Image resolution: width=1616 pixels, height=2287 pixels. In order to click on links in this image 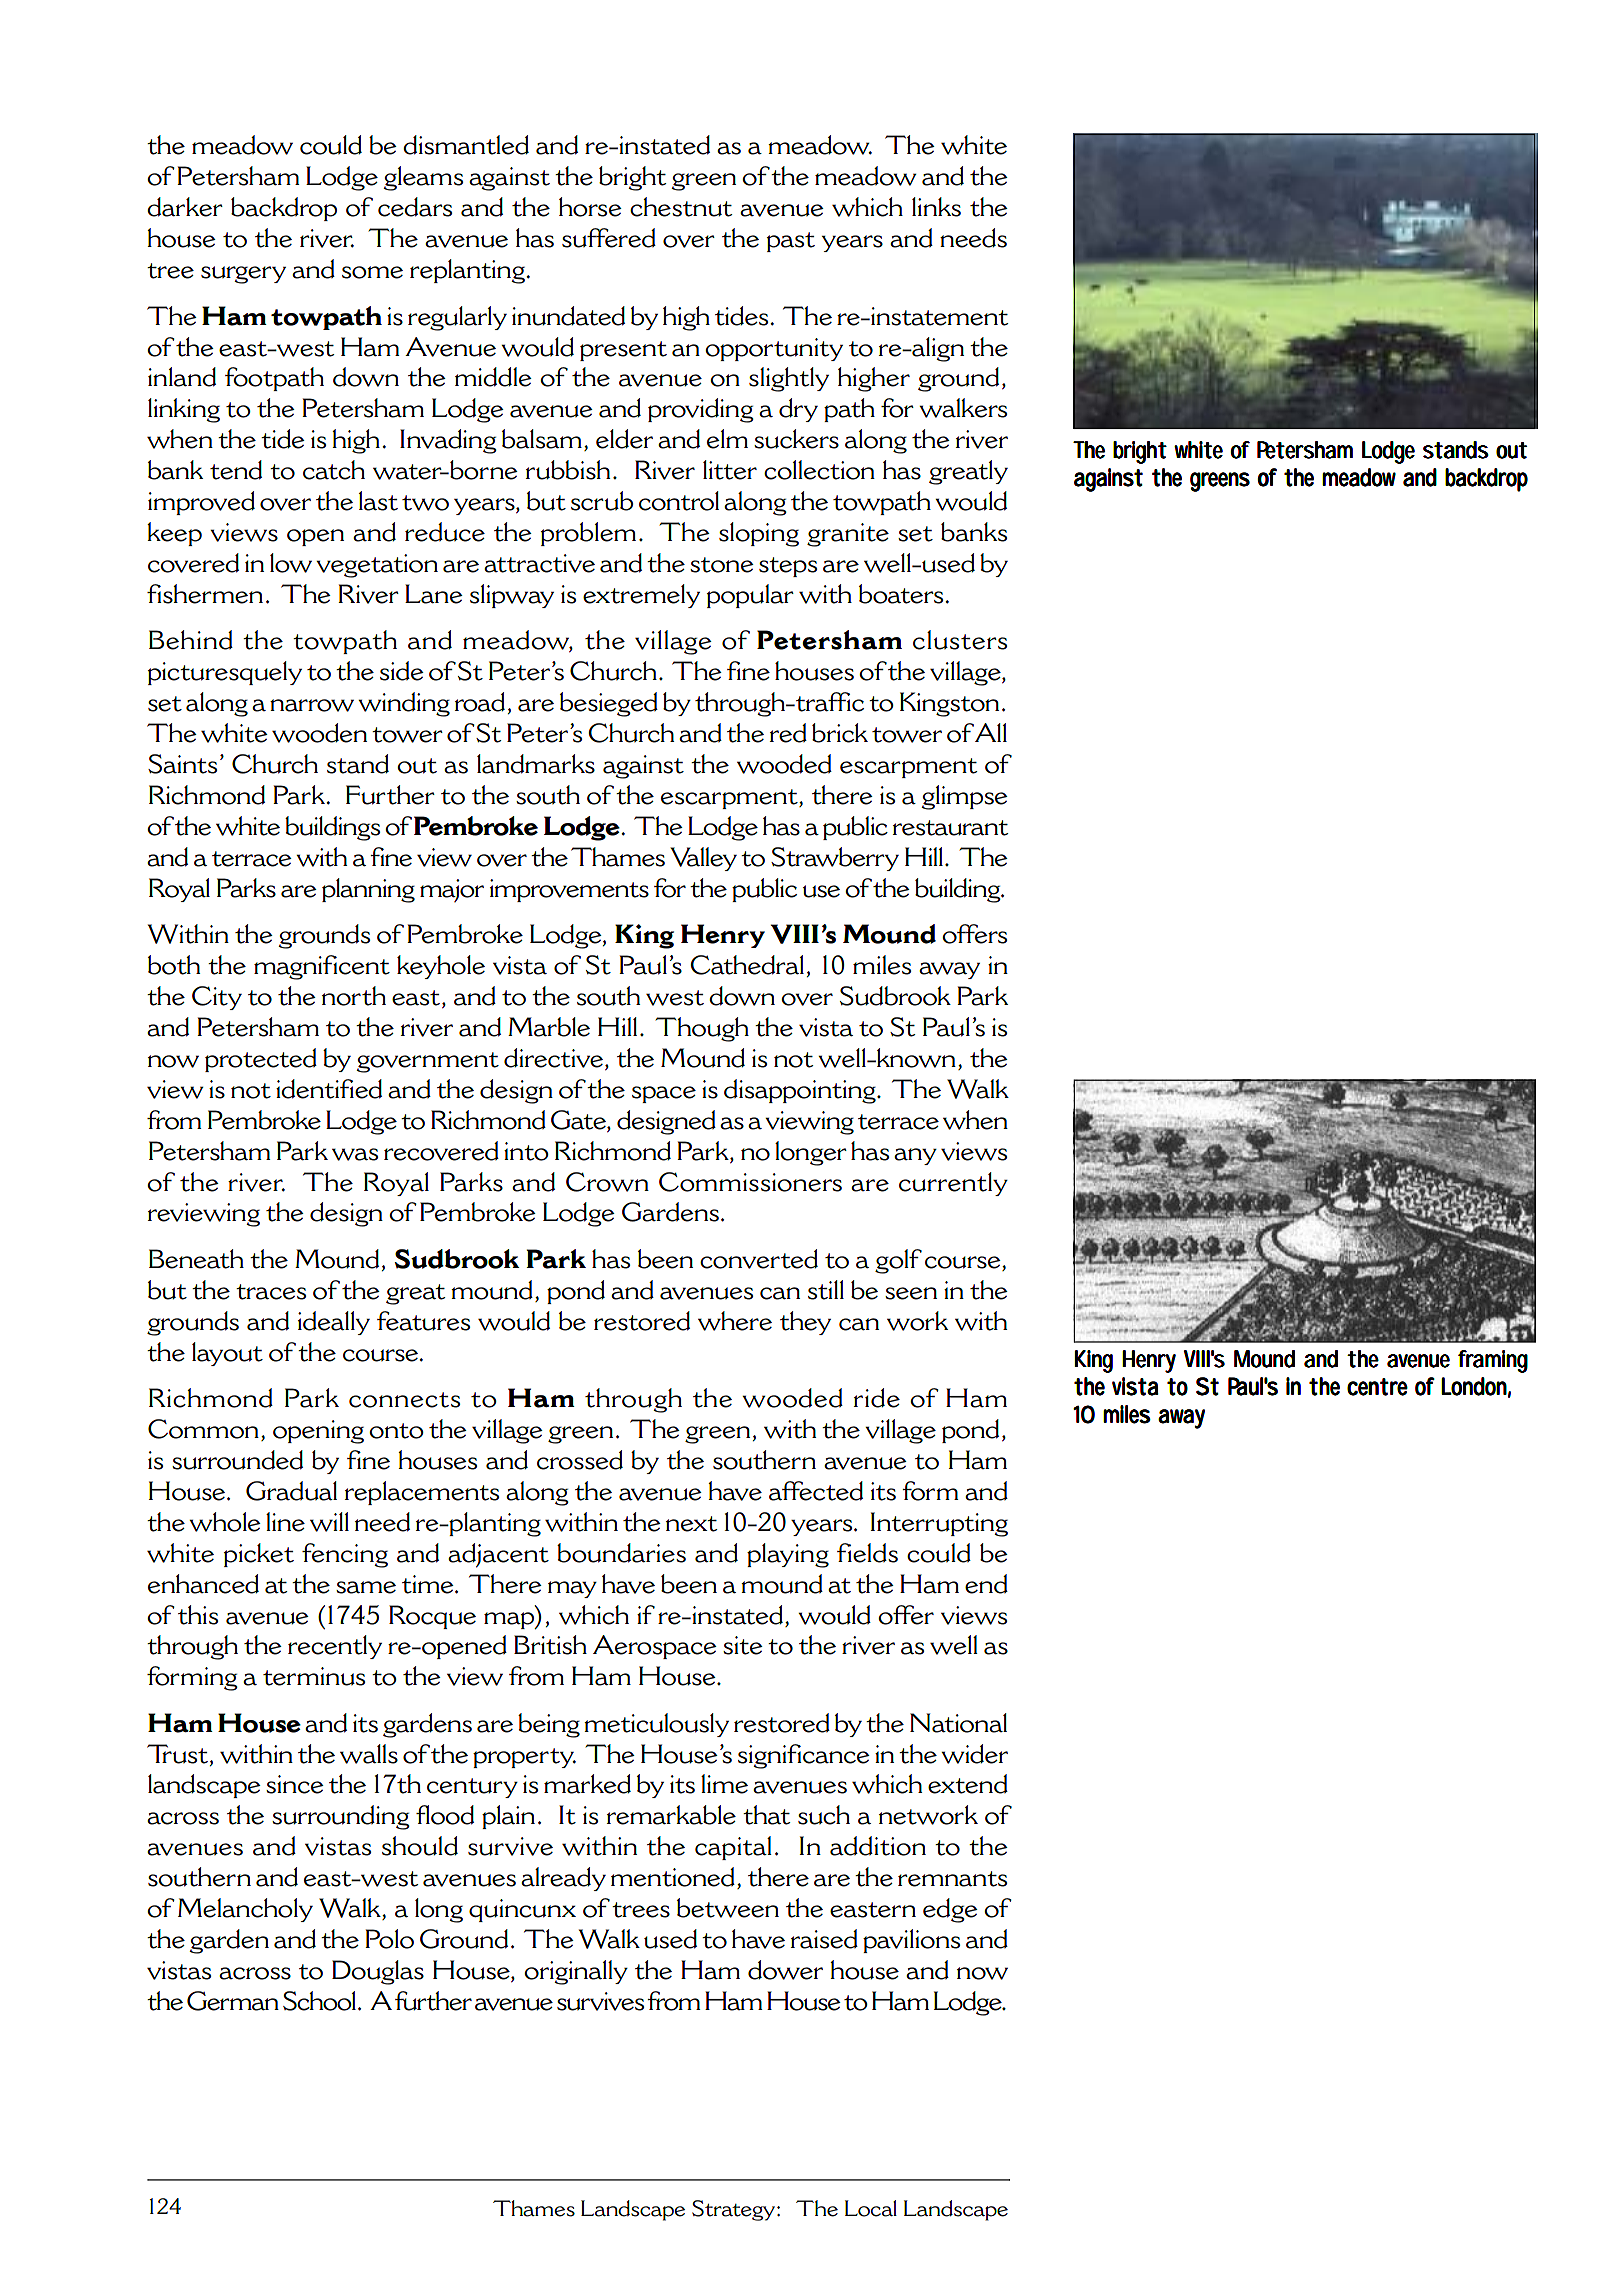, I will do `click(936, 207)`.
